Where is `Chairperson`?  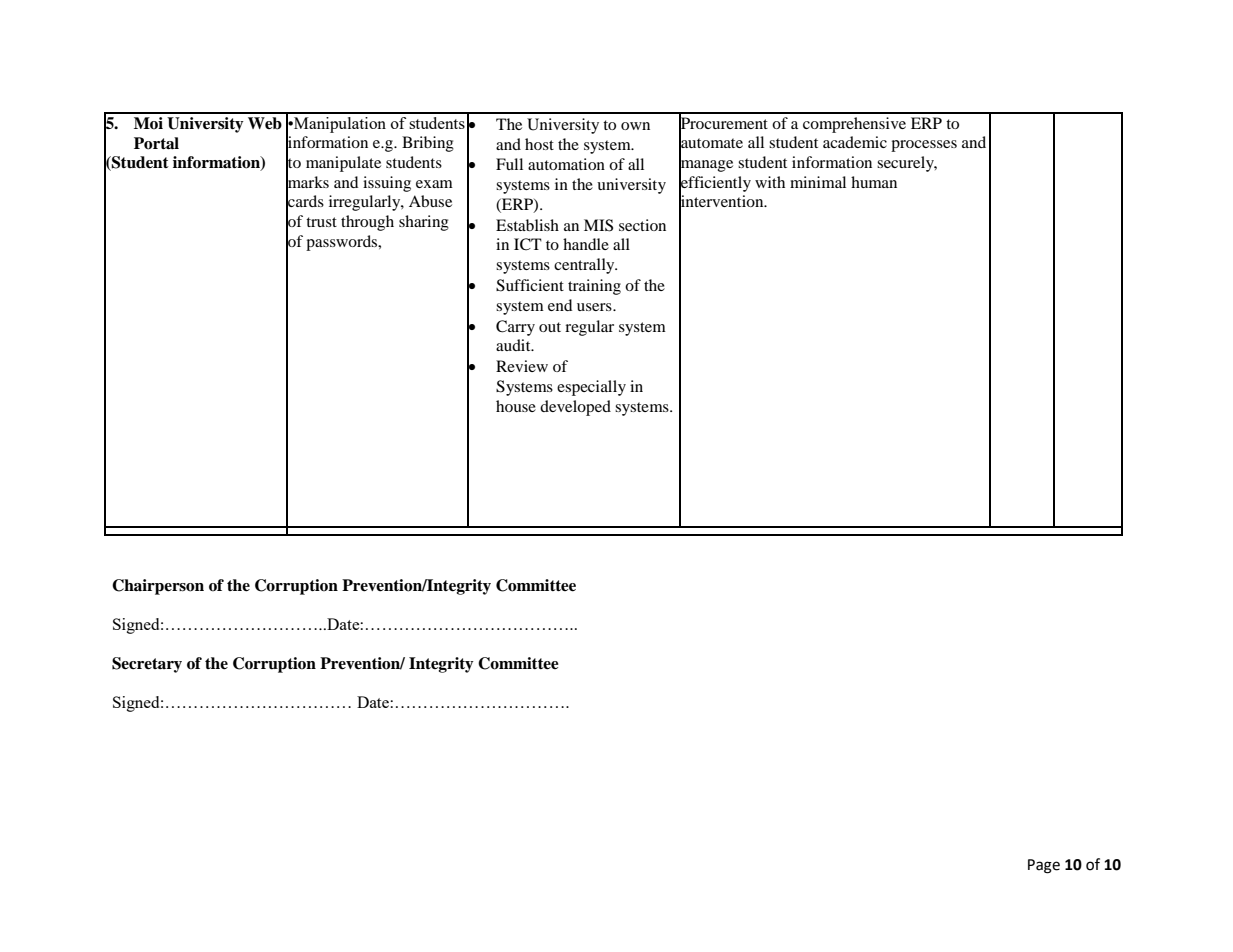 Chairperson is located at coordinates (158, 587).
